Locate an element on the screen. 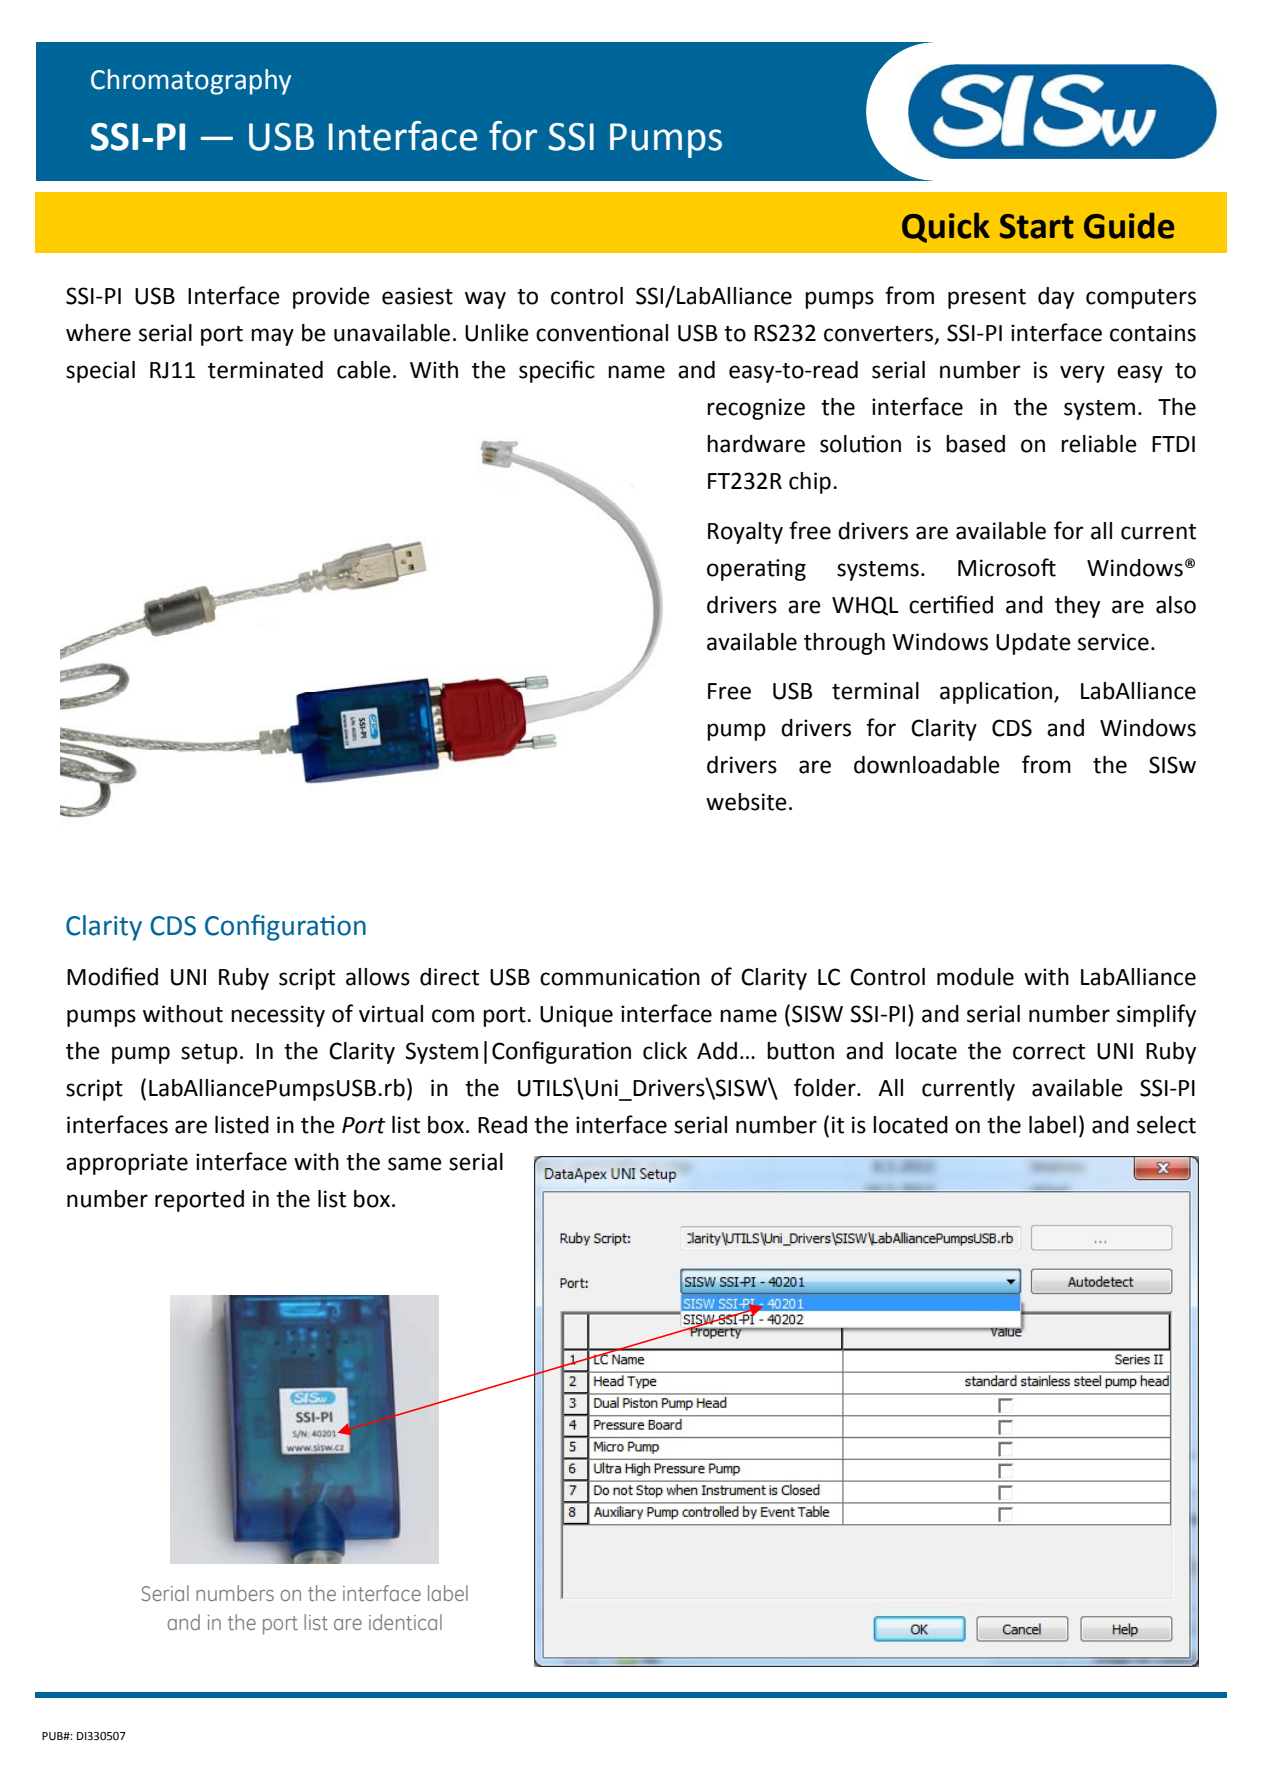 This screenshot has width=1263, height=1788. allows is located at coordinates (378, 977).
